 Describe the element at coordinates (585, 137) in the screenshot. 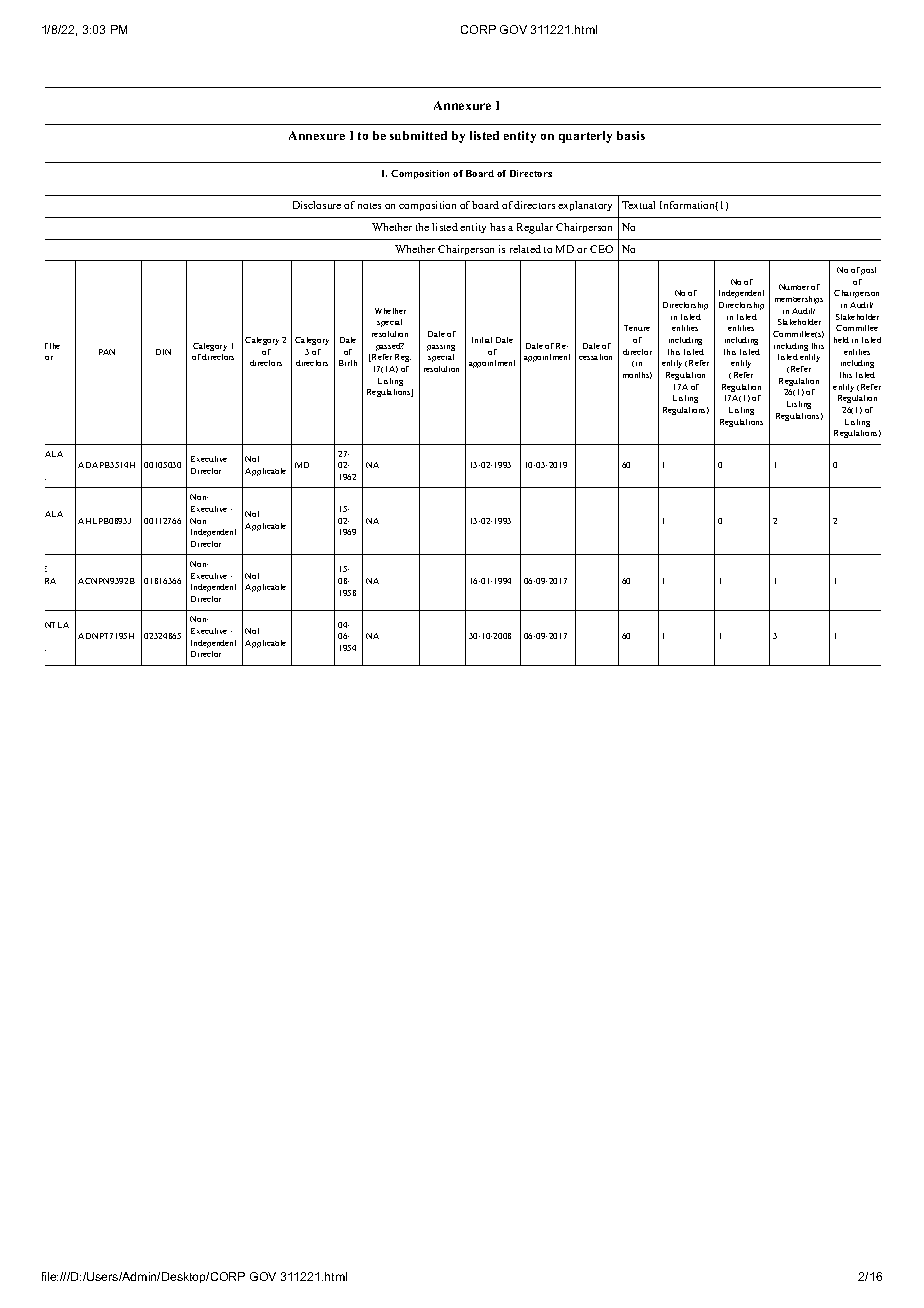

I see `quarterly` at that location.
